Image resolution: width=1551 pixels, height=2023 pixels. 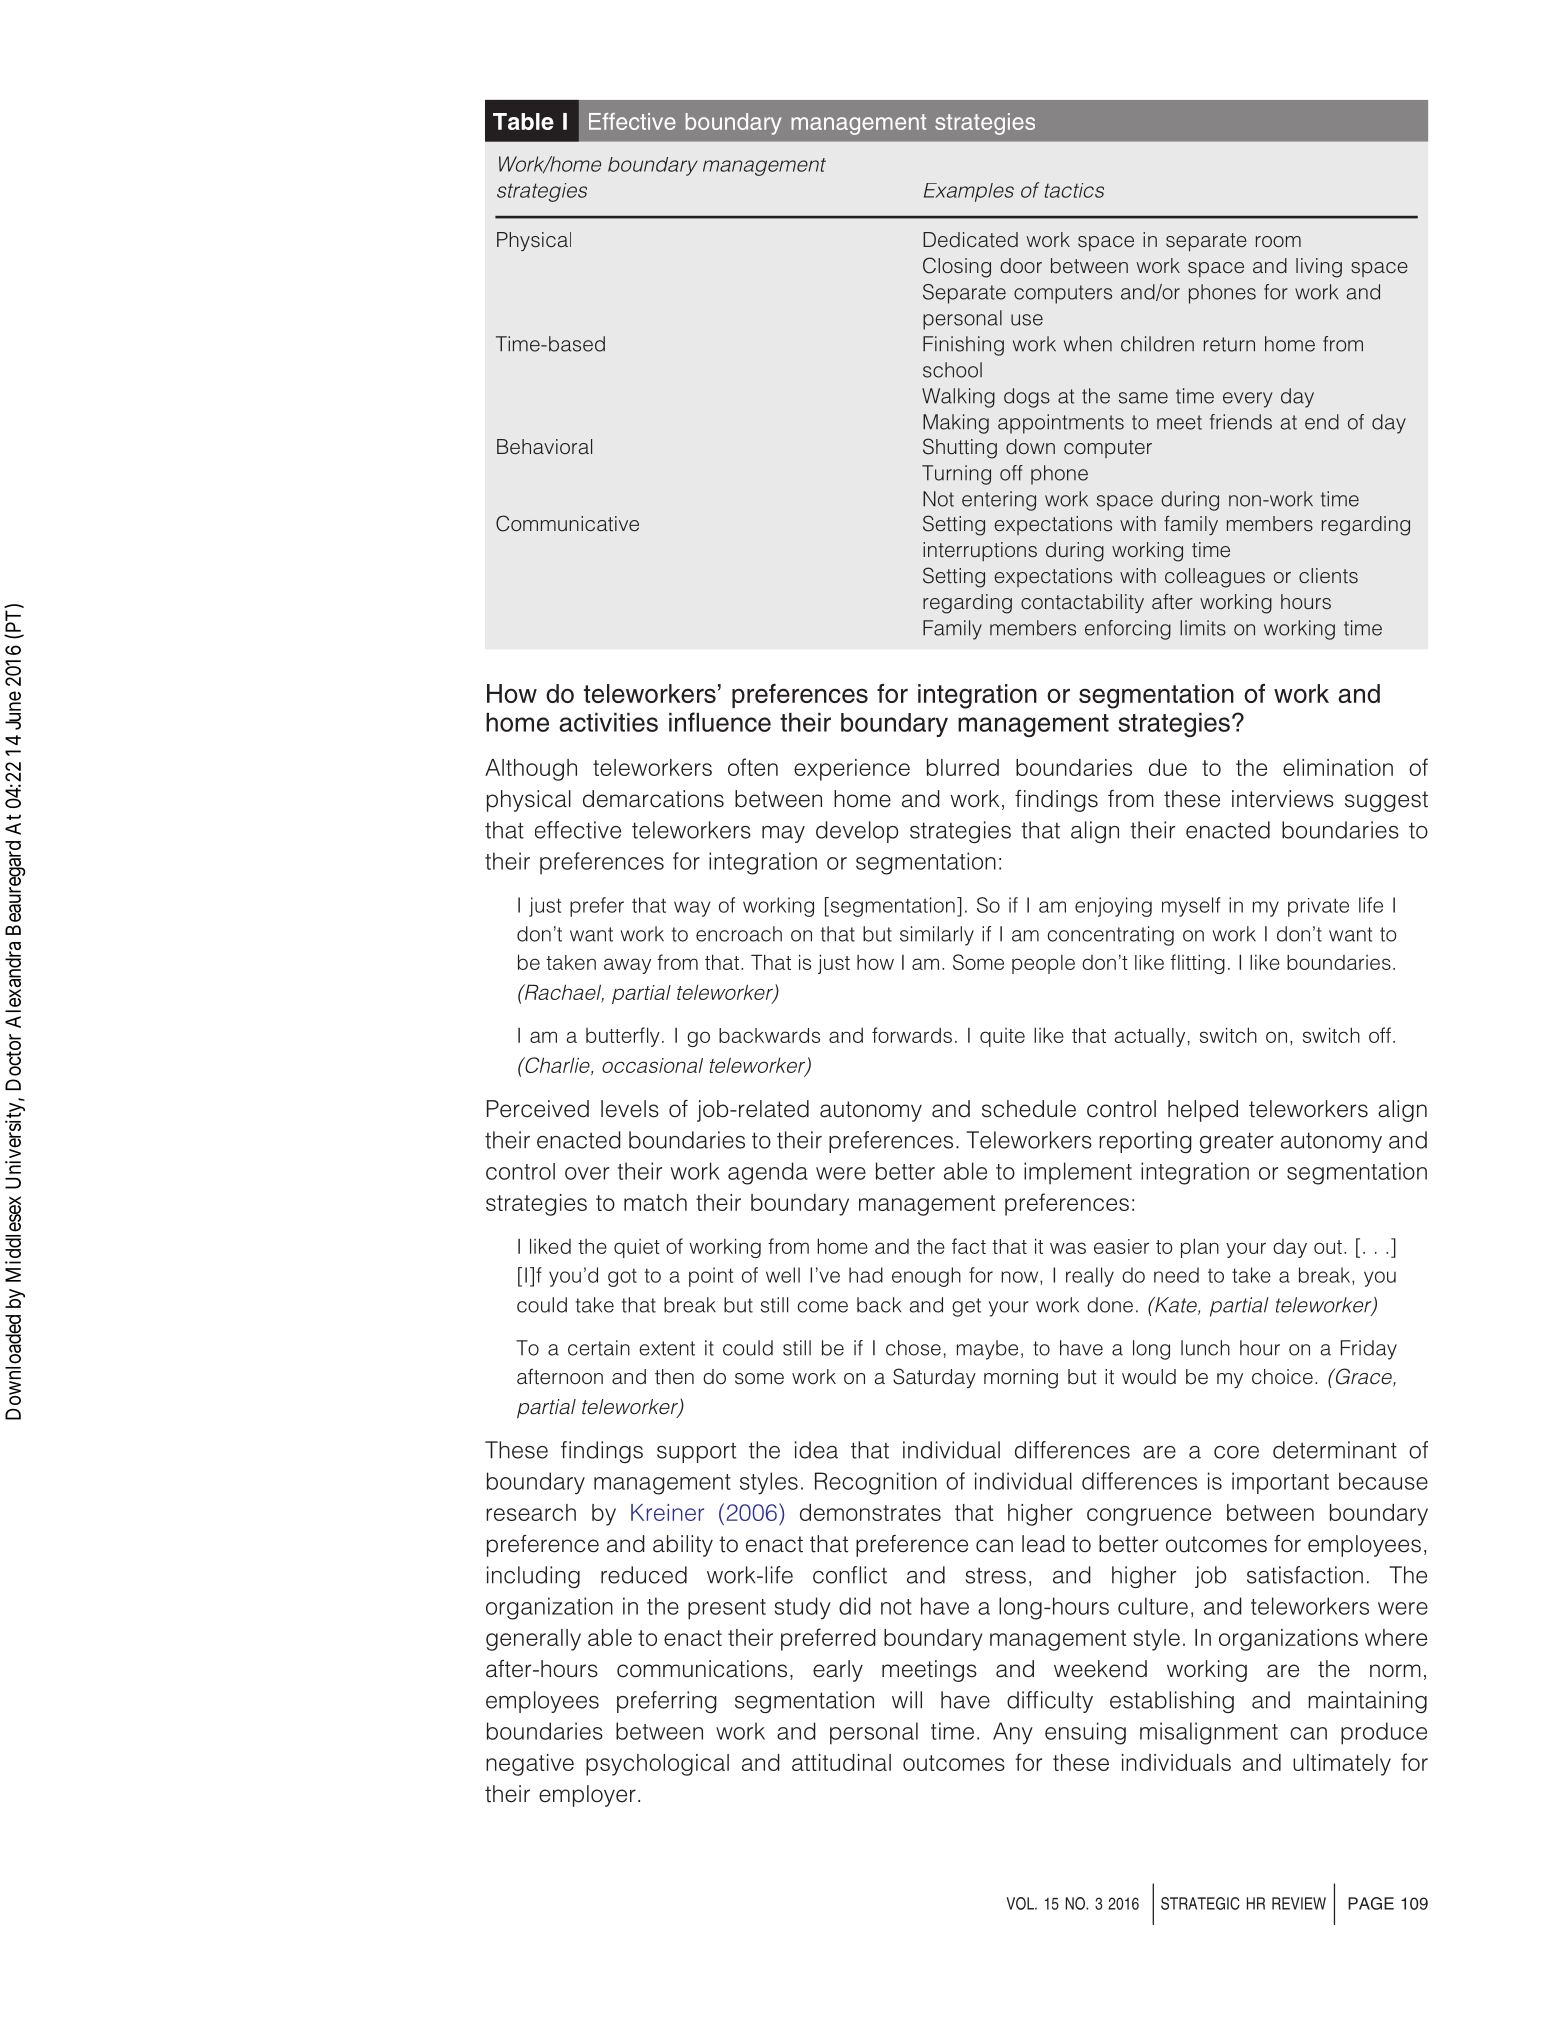 What do you see at coordinates (1299, 1903) in the page?
I see `REVIEW` at bounding box center [1299, 1903].
